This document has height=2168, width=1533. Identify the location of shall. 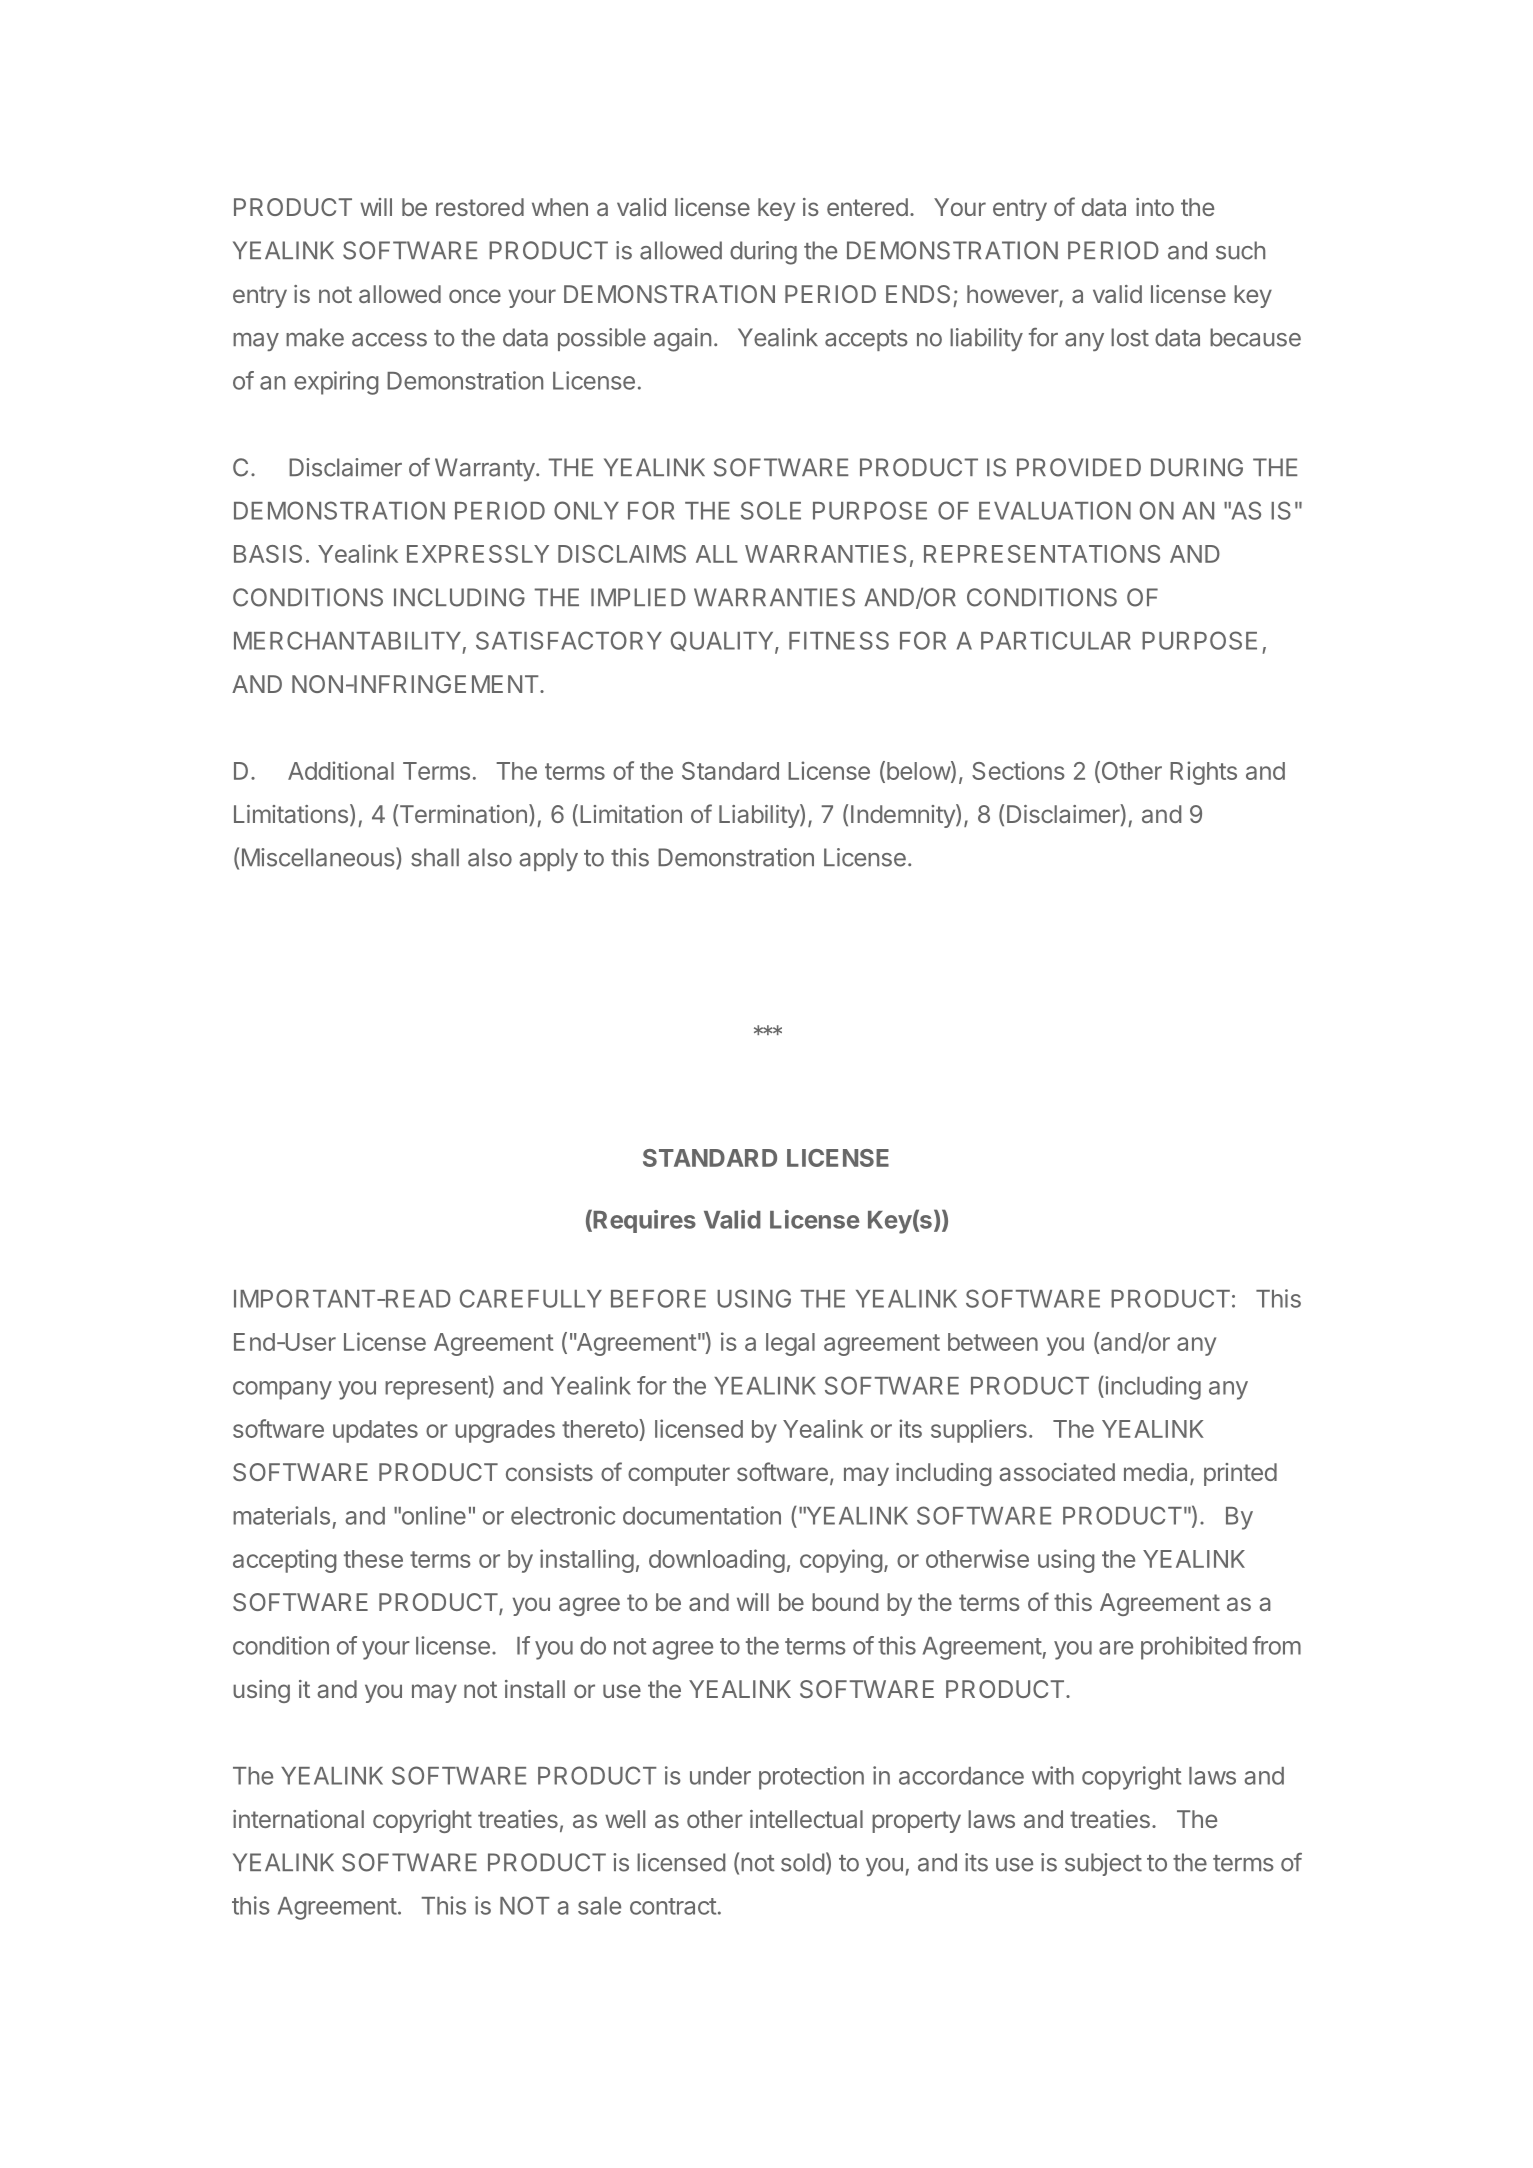
(435, 857).
